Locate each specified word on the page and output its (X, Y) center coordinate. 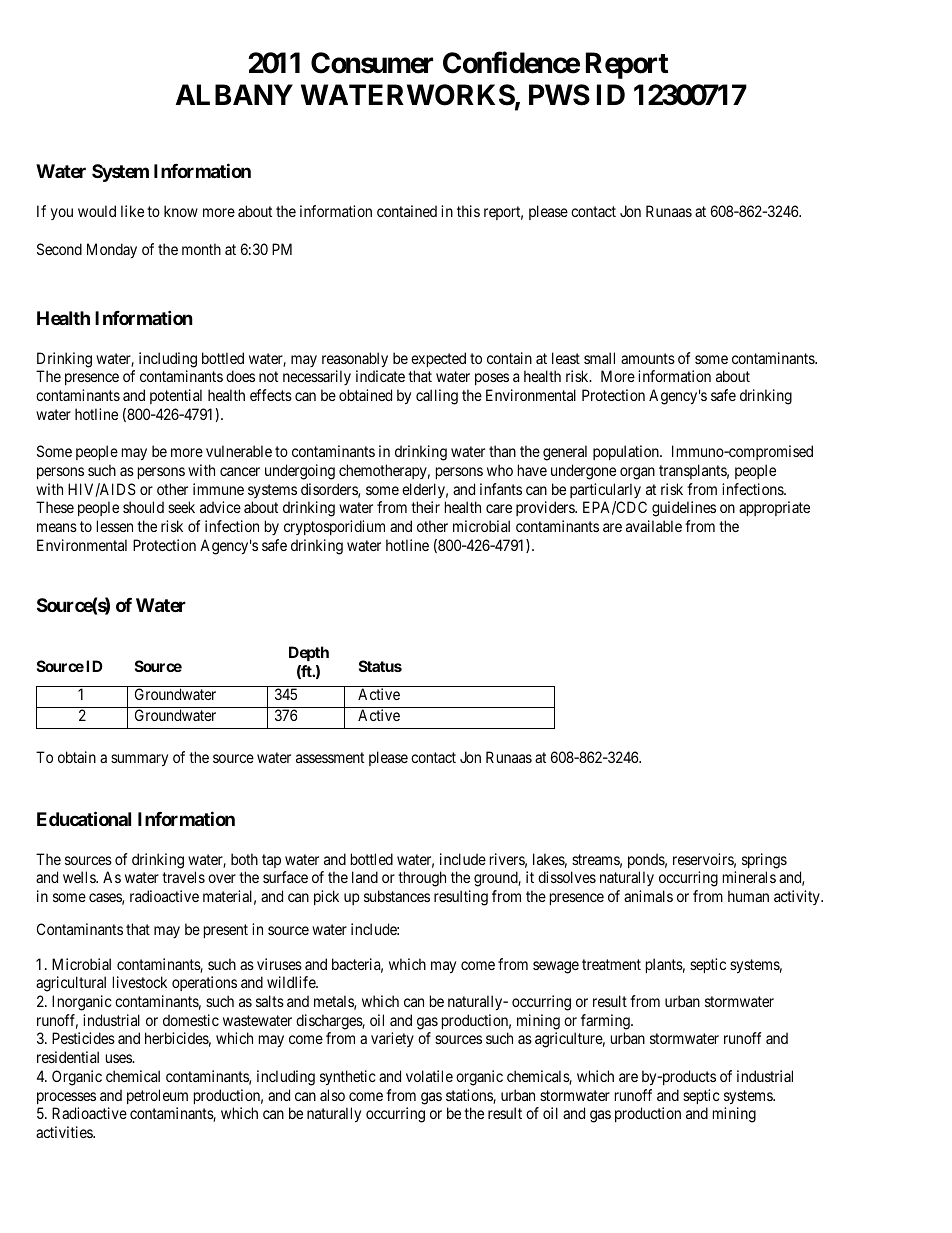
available (654, 526)
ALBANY (234, 94)
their (425, 507)
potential (176, 396)
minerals (749, 877)
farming (606, 1022)
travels (183, 877)
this (468, 211)
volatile (429, 1076)
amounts (648, 358)
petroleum (157, 1096)
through (422, 879)
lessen (115, 526)
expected (438, 359)
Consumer (372, 63)
